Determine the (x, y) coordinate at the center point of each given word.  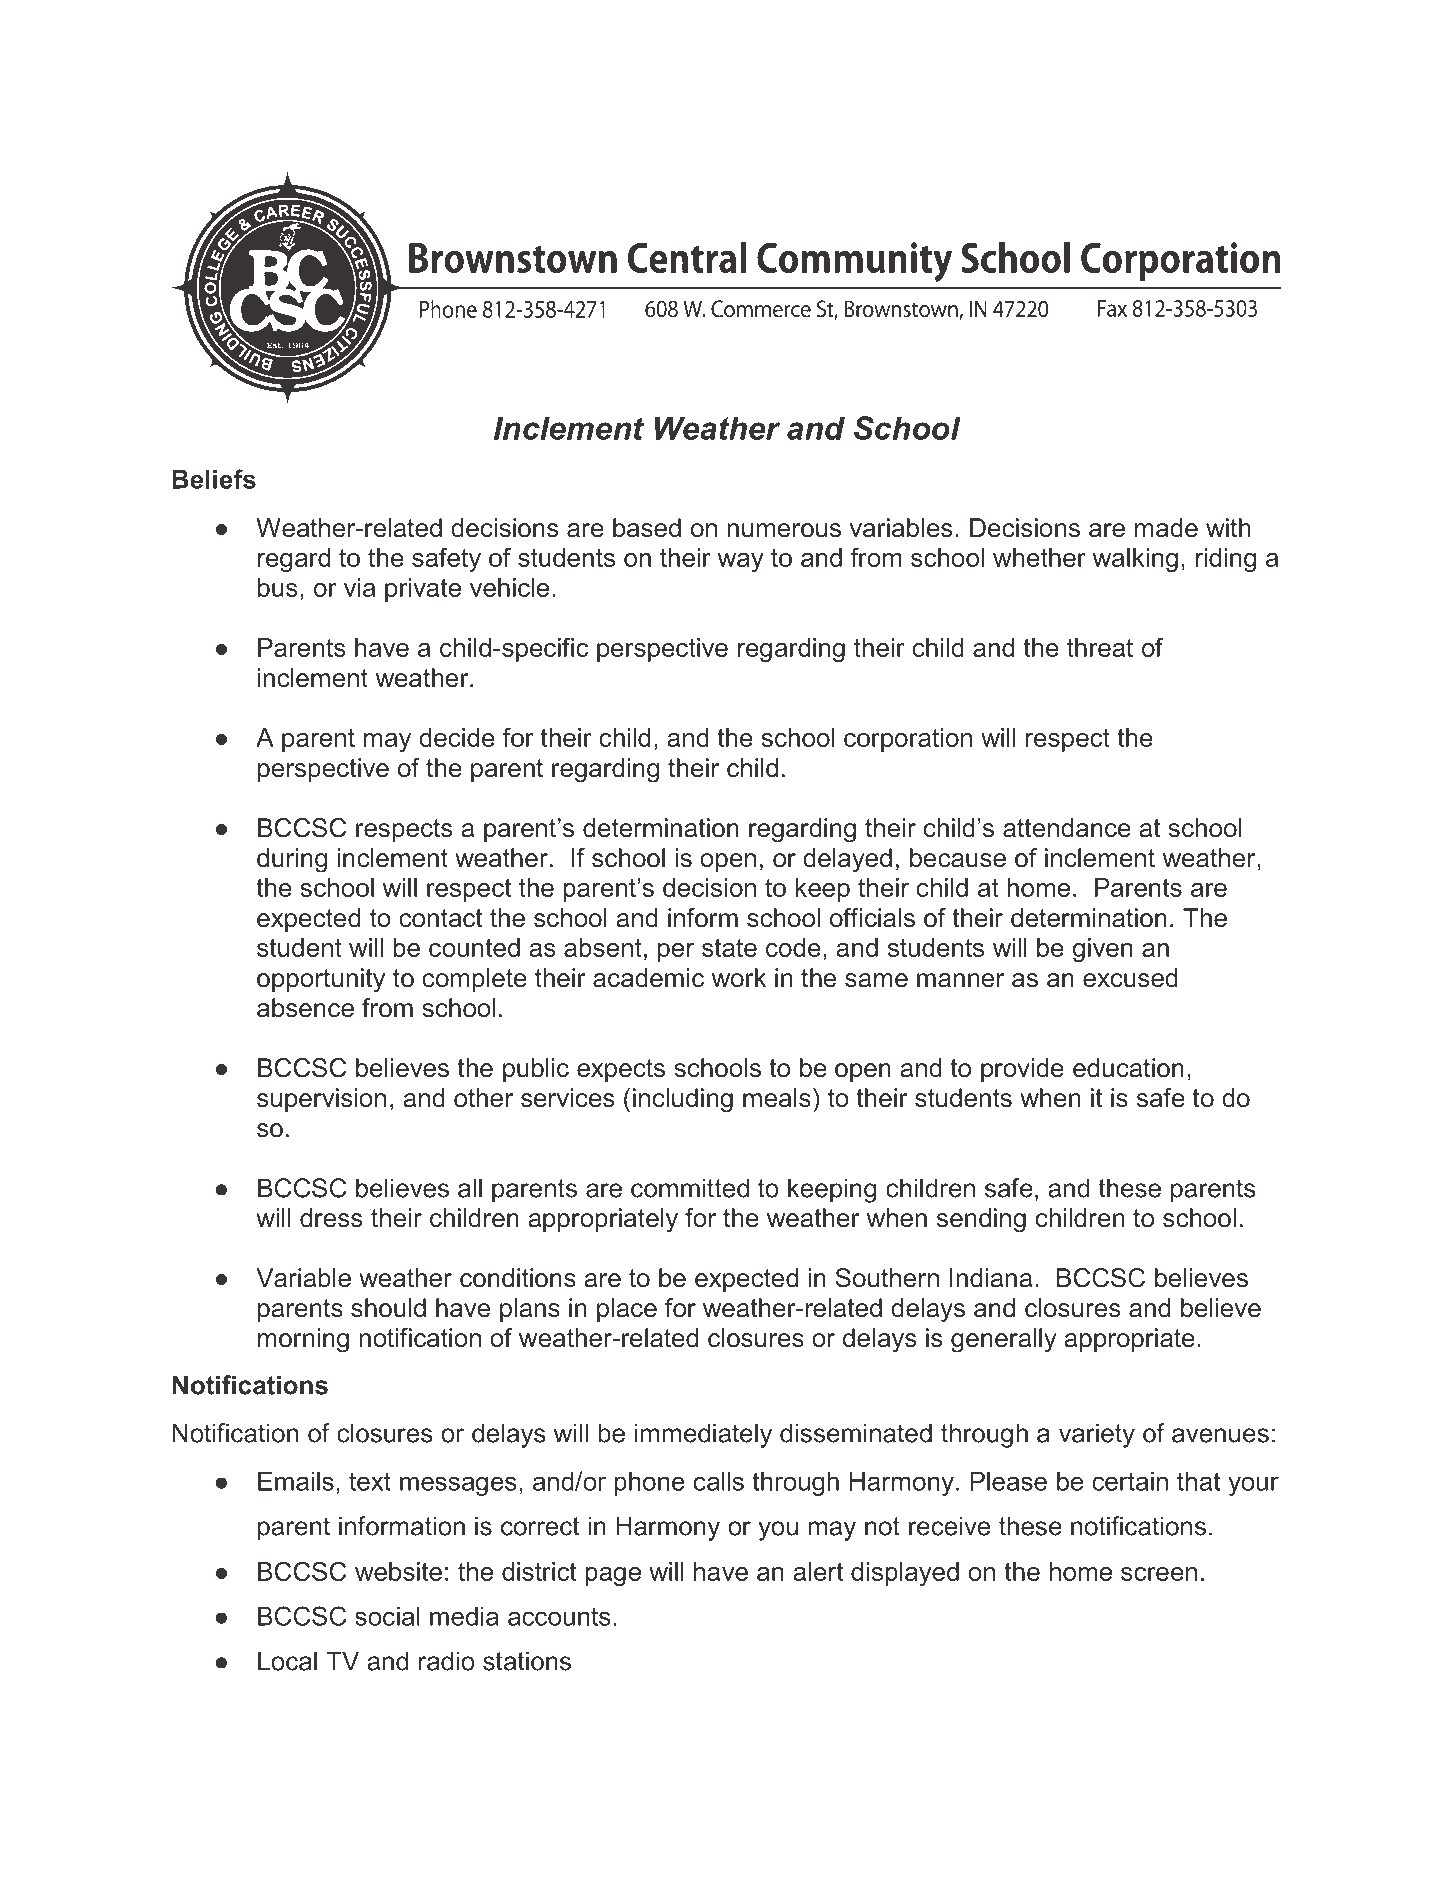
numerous (784, 530)
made (1166, 528)
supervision (321, 1100)
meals (777, 1098)
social (387, 1616)
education (1128, 1068)
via (359, 587)
